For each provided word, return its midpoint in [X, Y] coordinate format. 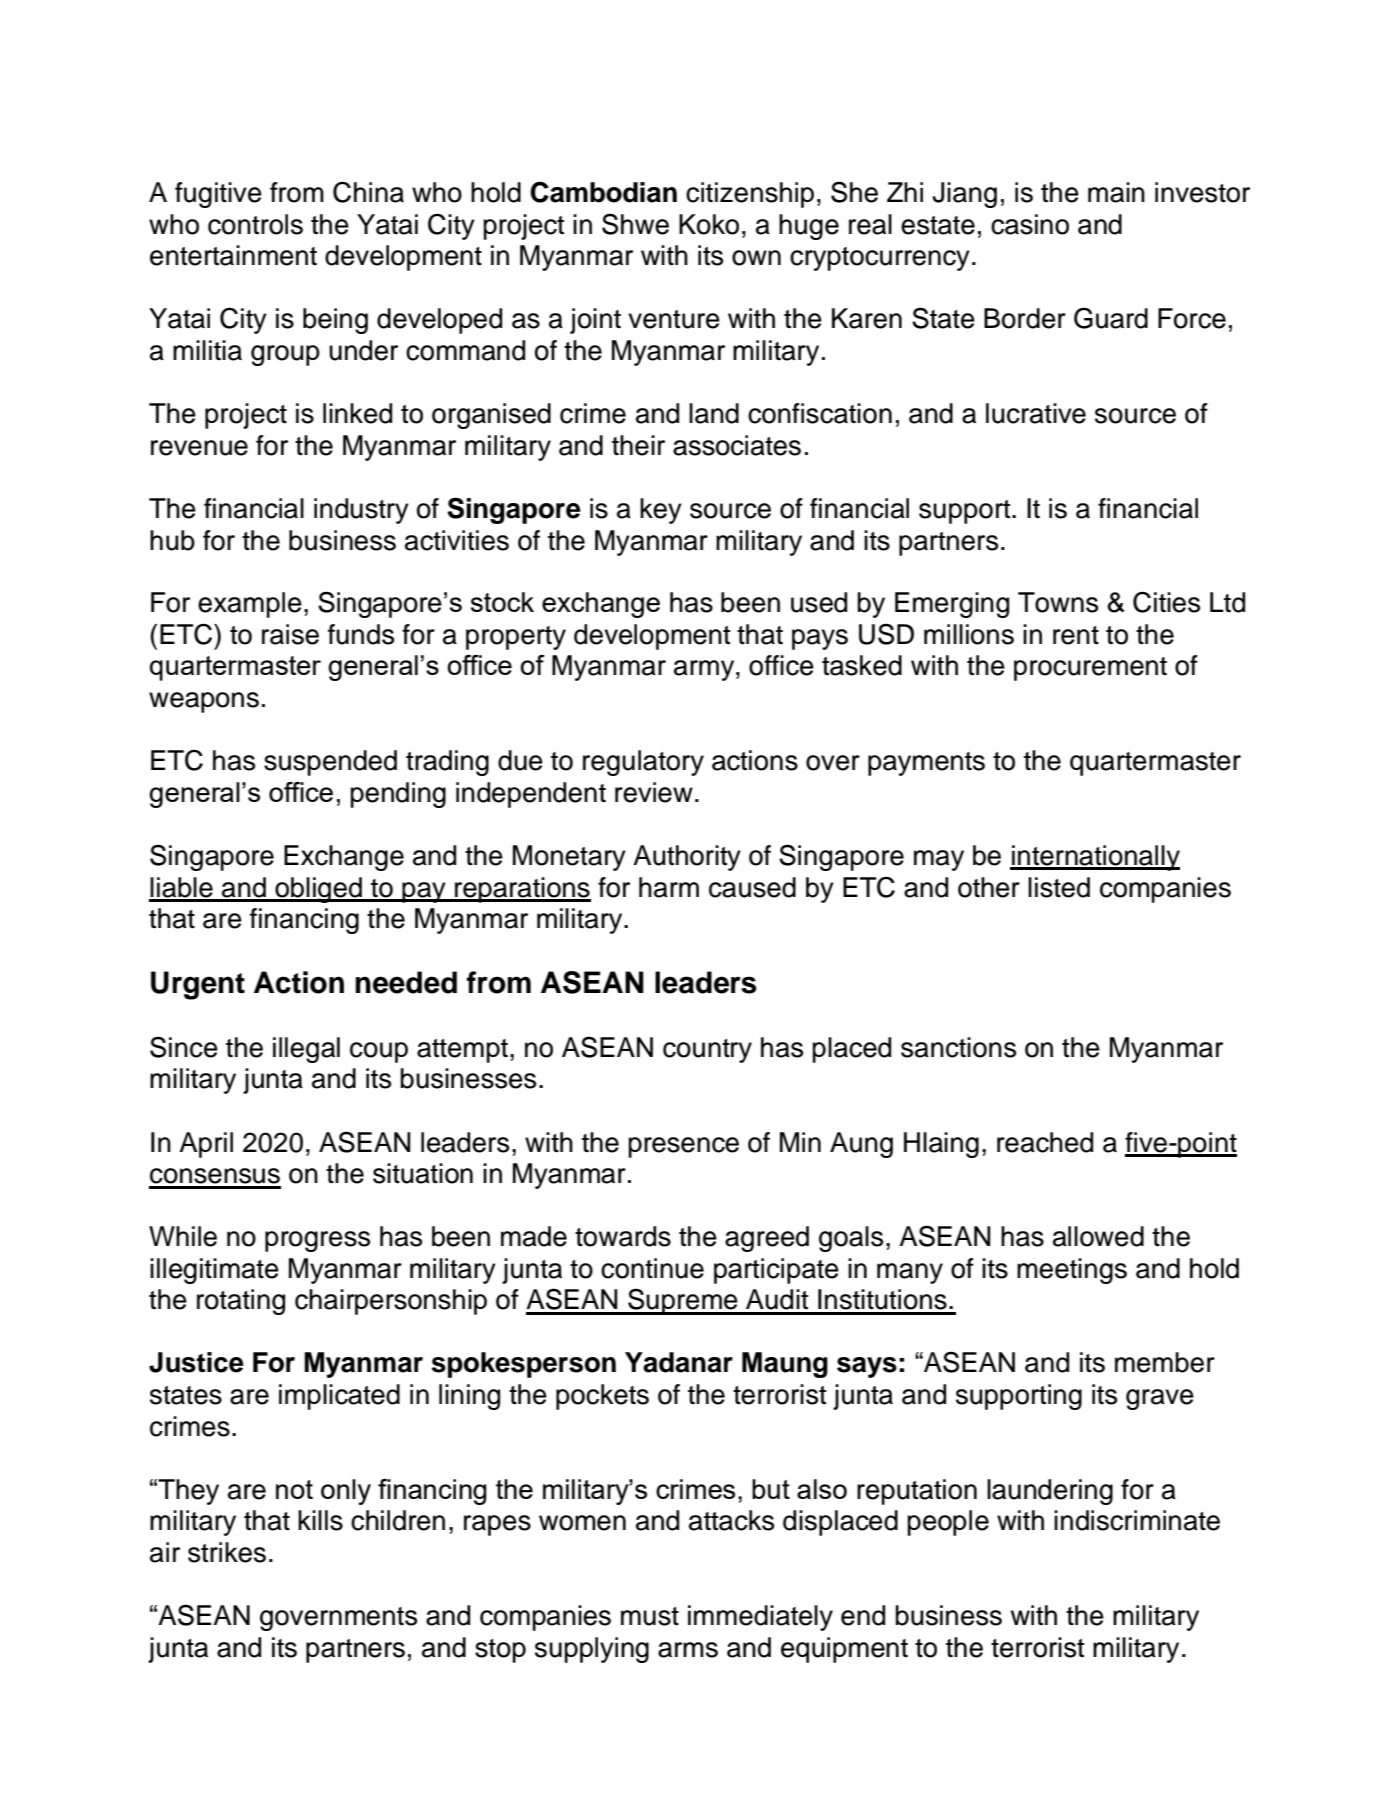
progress [317, 1241]
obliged [318, 890]
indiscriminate [1137, 1520]
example [250, 605]
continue [652, 1268]
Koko [709, 224]
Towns [1058, 602]
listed [1059, 887]
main [1116, 192]
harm [669, 887]
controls [255, 224]
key [661, 511]
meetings [1072, 1271]
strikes [227, 1552]
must [650, 1616]
